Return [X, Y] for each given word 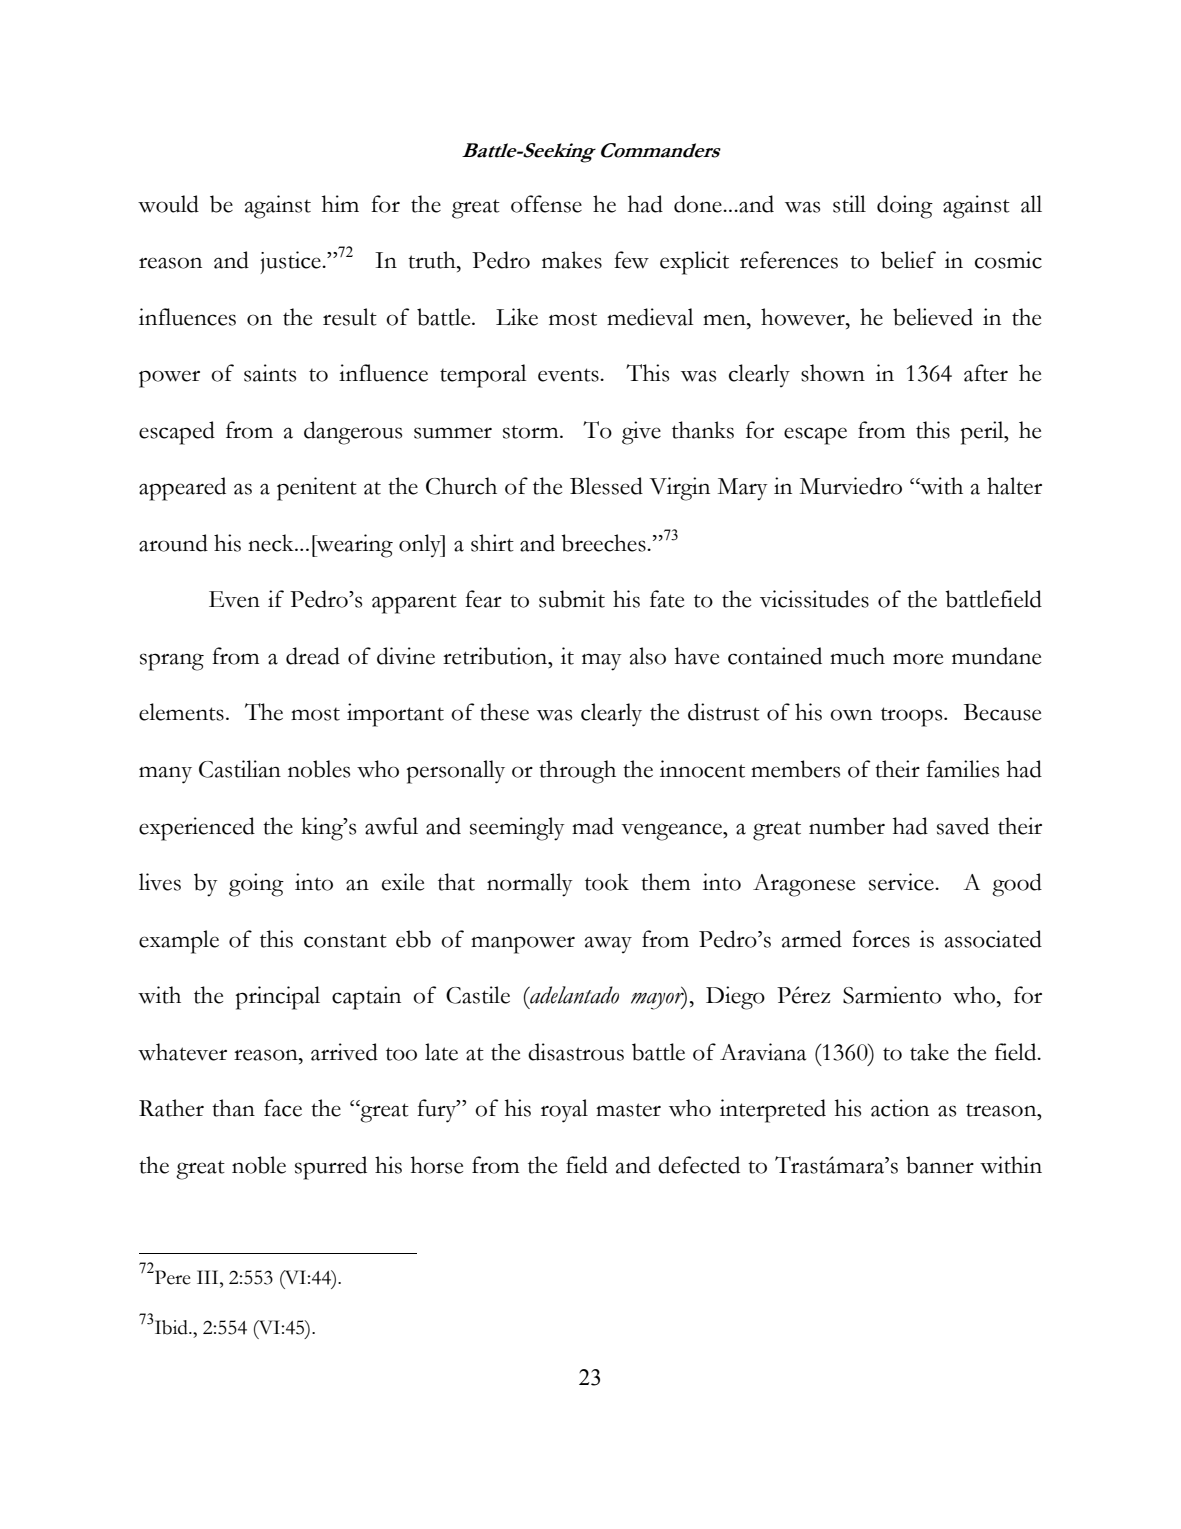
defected [699, 1165]
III [209, 1277]
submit [572, 599]
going [256, 885]
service [902, 882]
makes [572, 260]
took [607, 882]
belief [908, 260]
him [340, 203]
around [173, 543]
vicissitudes [814, 599]
